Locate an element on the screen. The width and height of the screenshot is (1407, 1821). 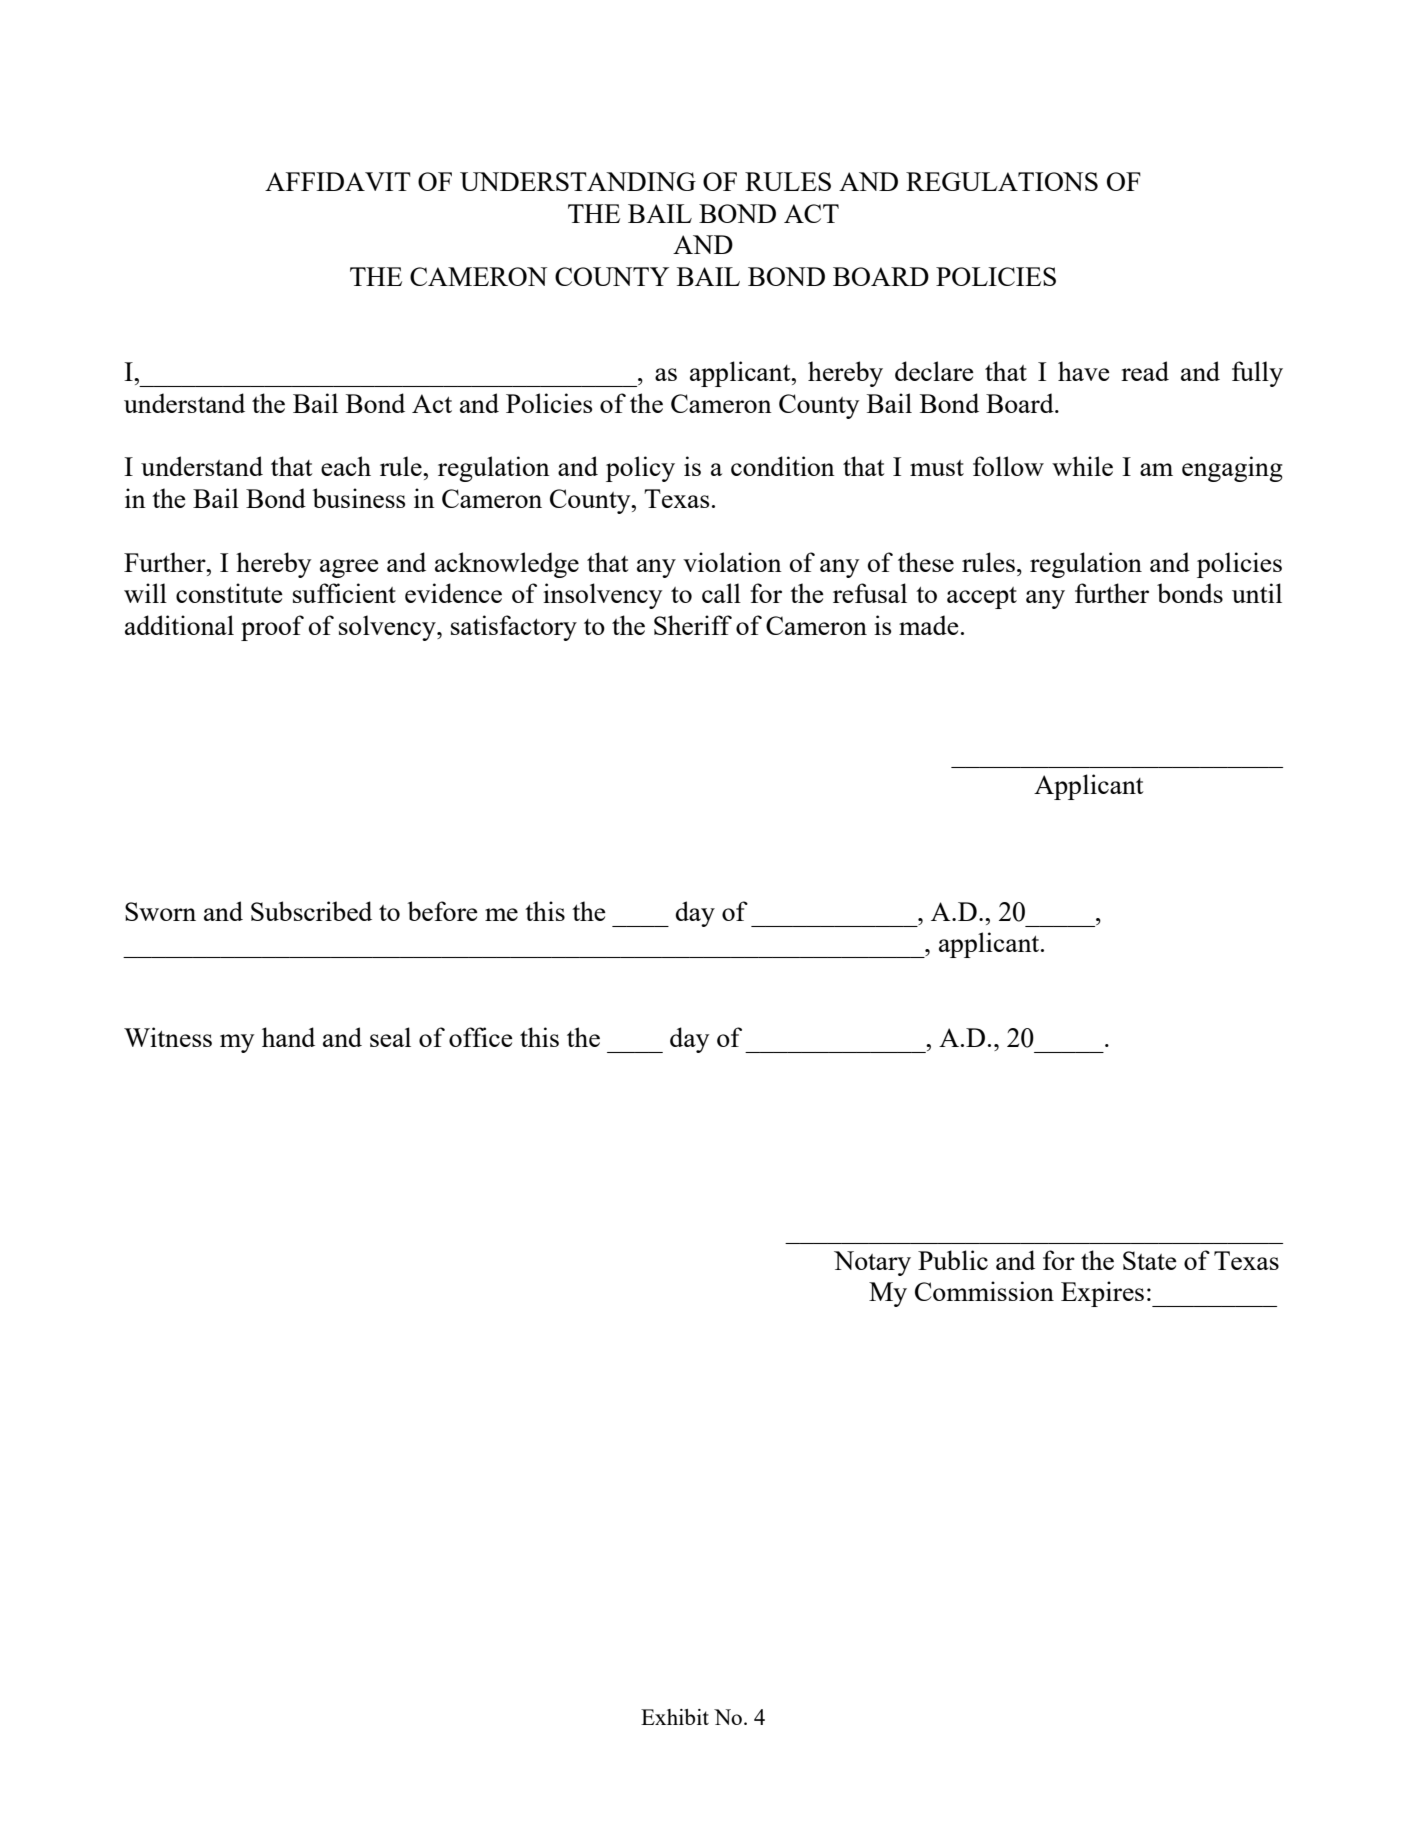
hand is located at coordinates (288, 1037).
